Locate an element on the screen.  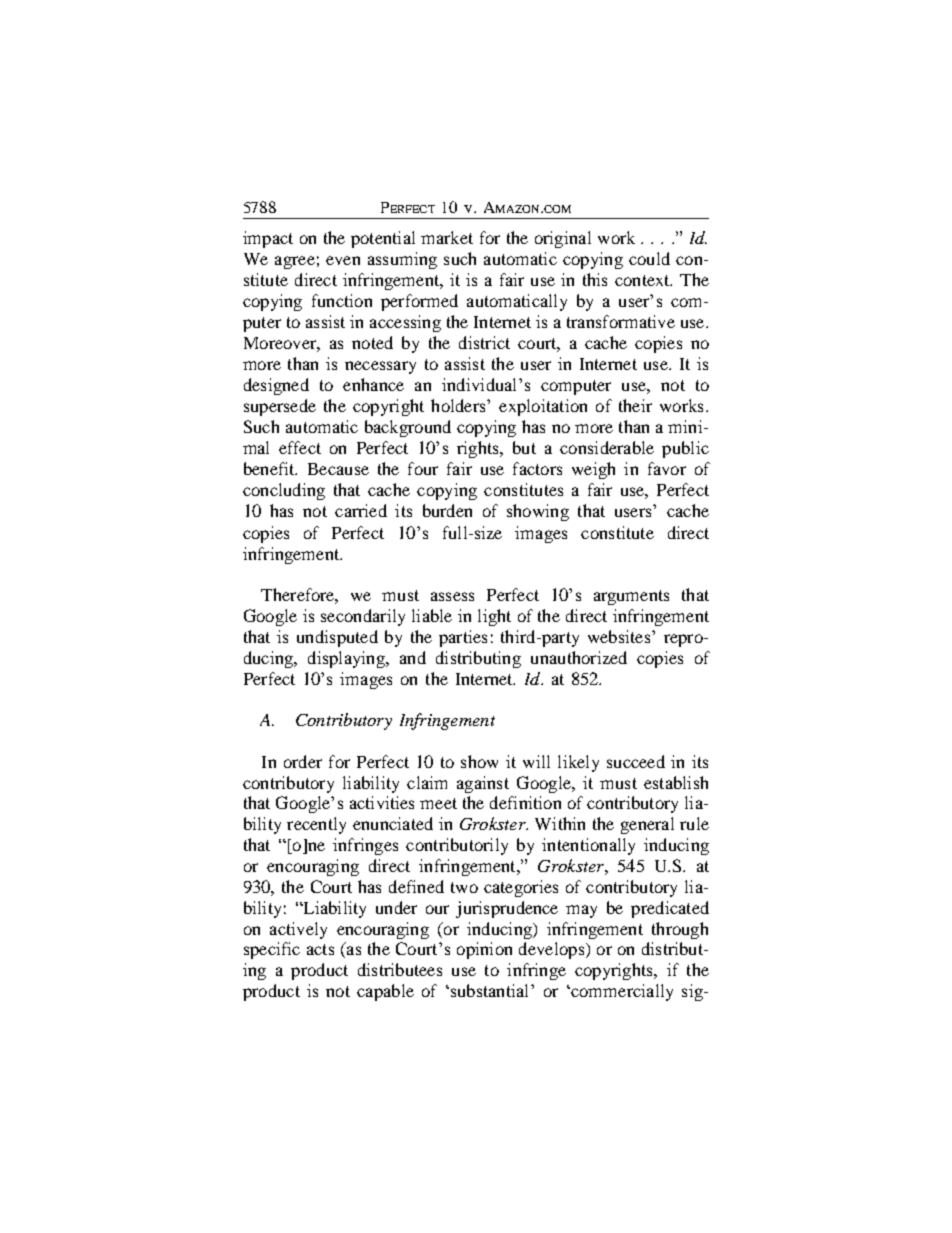
concluding is located at coordinates (284, 491).
